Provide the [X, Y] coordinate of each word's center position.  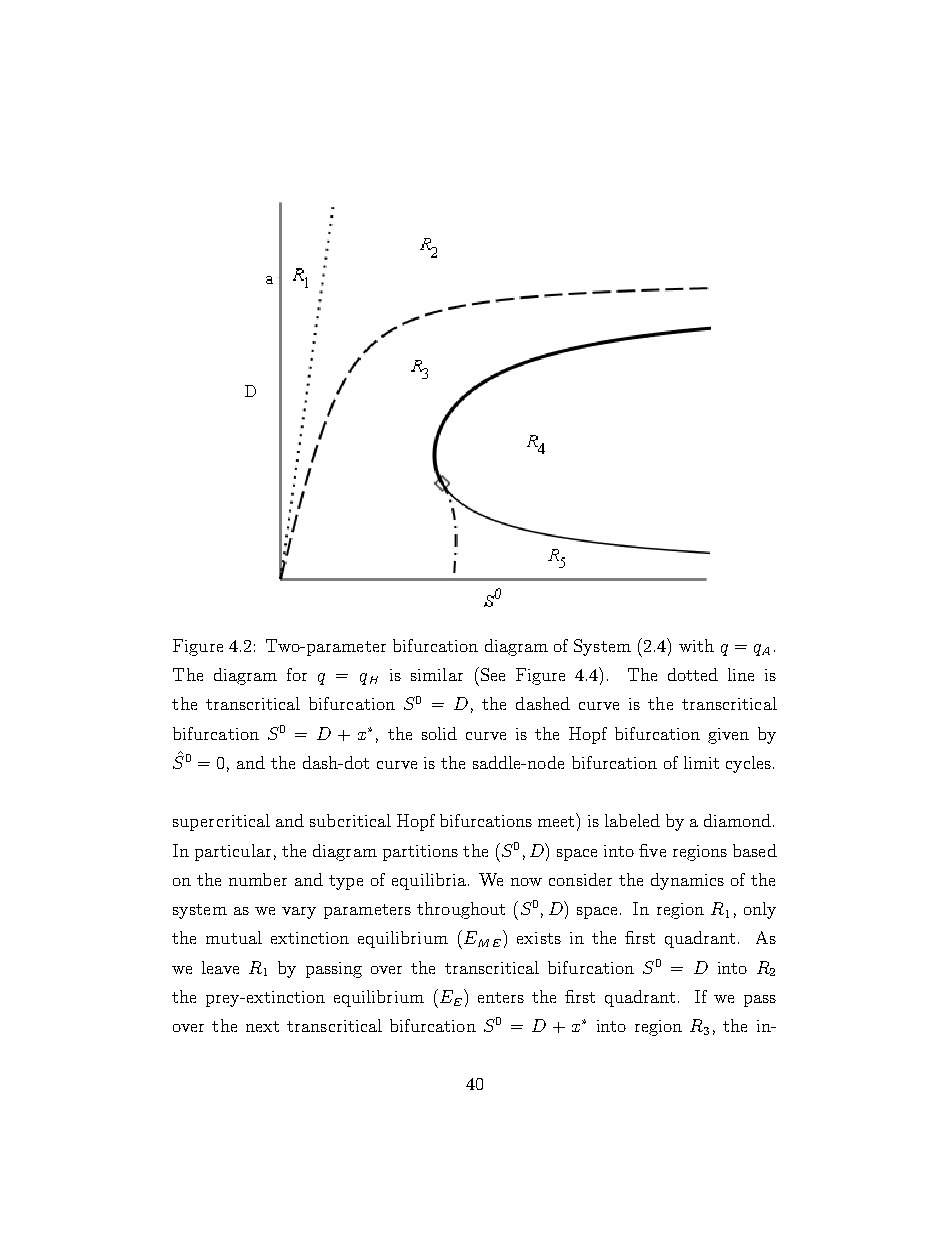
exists [539, 938]
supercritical [221, 822]
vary [299, 913]
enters [501, 997]
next [262, 1026]
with [696, 645]
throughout [461, 910]
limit [701, 762]
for [297, 674]
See [491, 674]
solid [439, 733]
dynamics [687, 881]
